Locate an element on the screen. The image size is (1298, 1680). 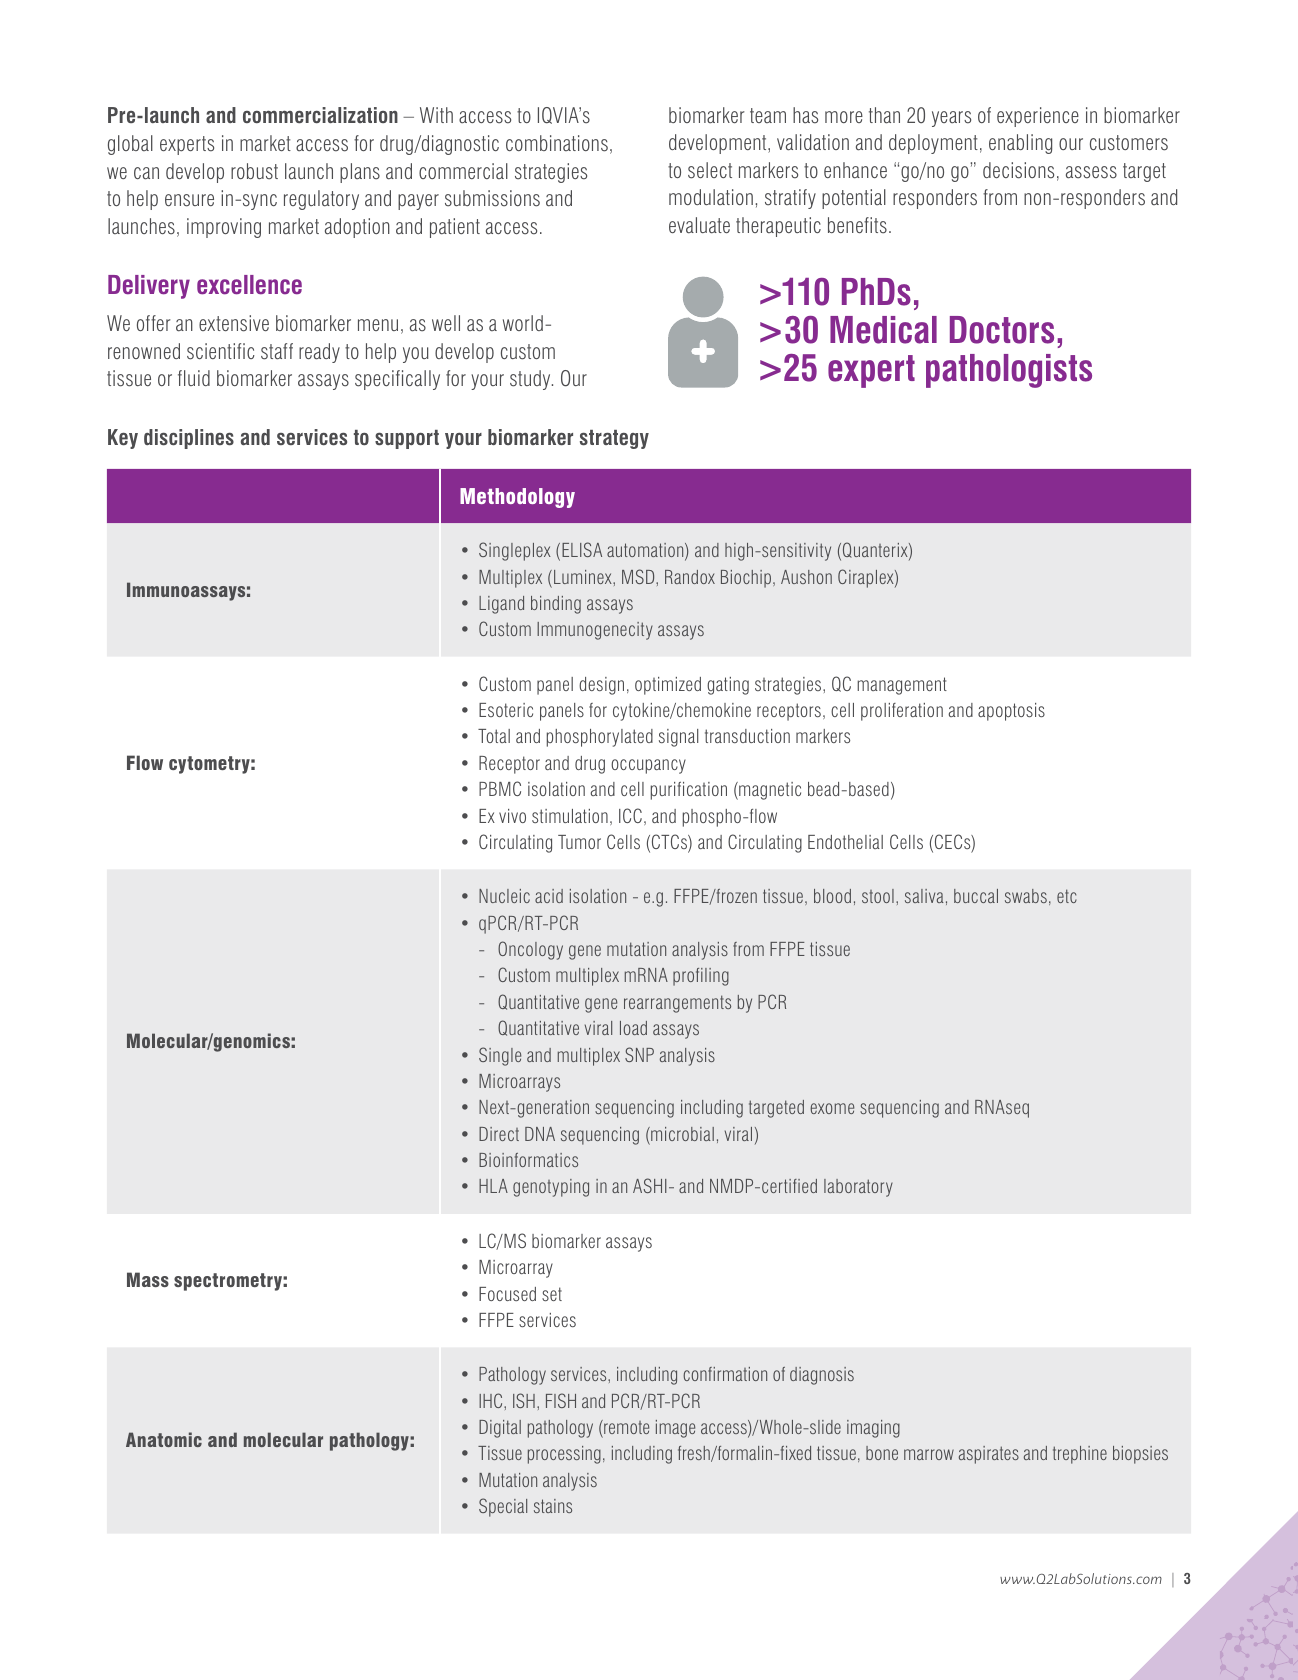
swabs is located at coordinates (1026, 896).
